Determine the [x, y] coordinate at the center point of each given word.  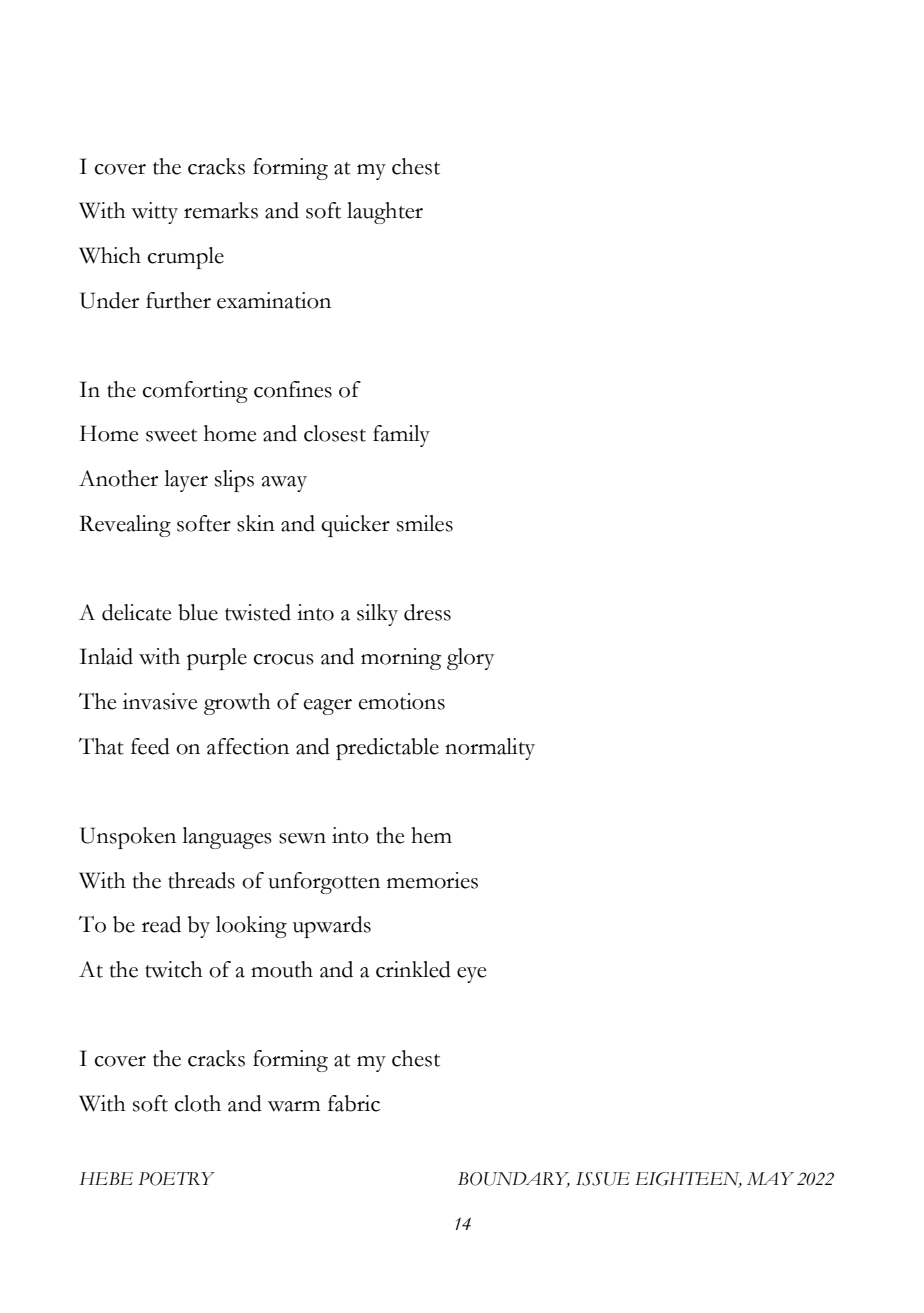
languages [227, 838]
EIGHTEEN [688, 1180]
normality [490, 749]
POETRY [176, 1179]
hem [431, 835]
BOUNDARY [514, 1180]
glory [471, 659]
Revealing [125, 526]
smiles [425, 523]
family [401, 436]
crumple [186, 258]
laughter [385, 213]
